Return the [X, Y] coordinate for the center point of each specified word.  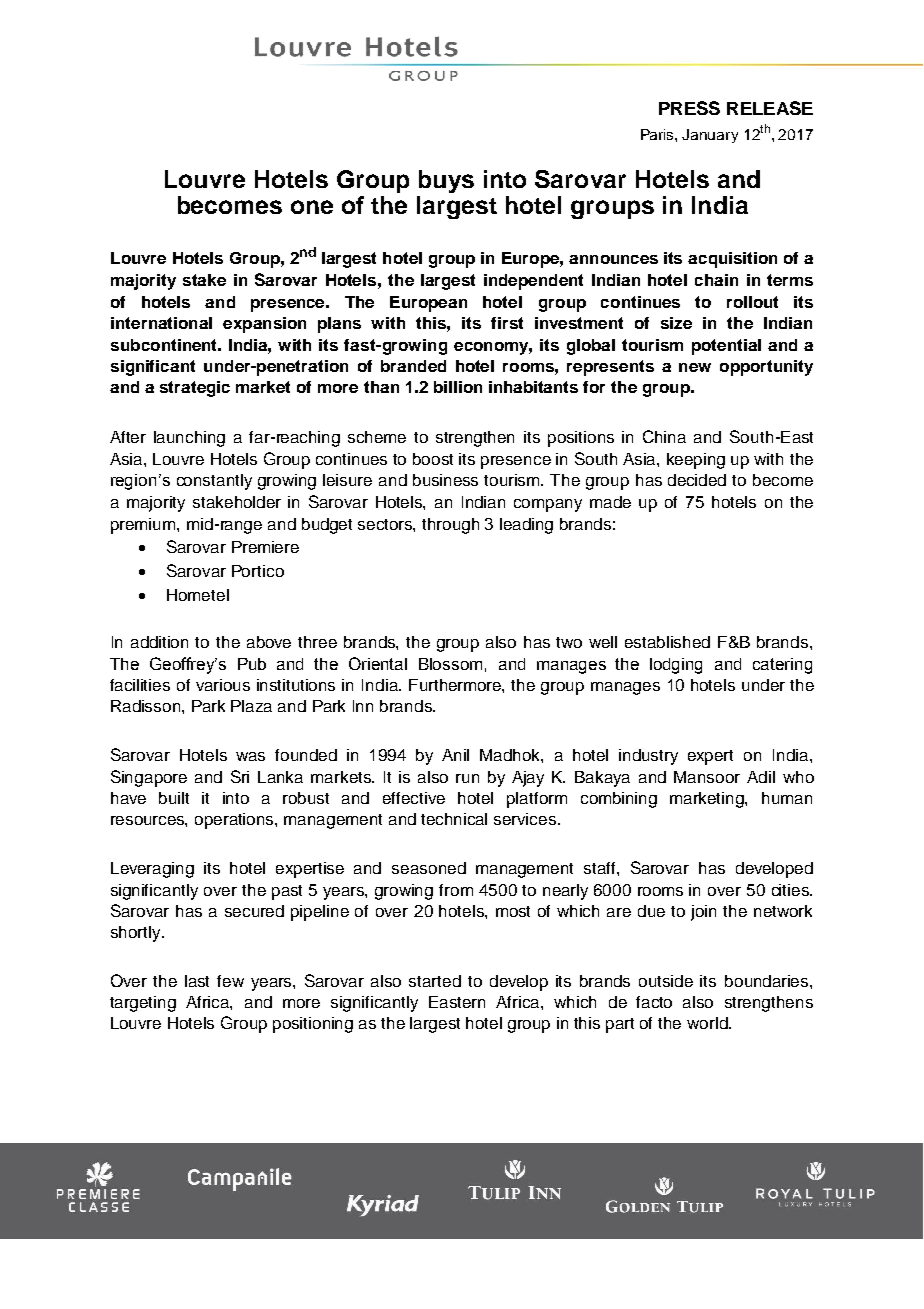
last [197, 981]
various [223, 685]
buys [446, 181]
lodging [676, 666]
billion [458, 387]
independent [533, 282]
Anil [455, 755]
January [710, 136]
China [664, 436]
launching [189, 439]
